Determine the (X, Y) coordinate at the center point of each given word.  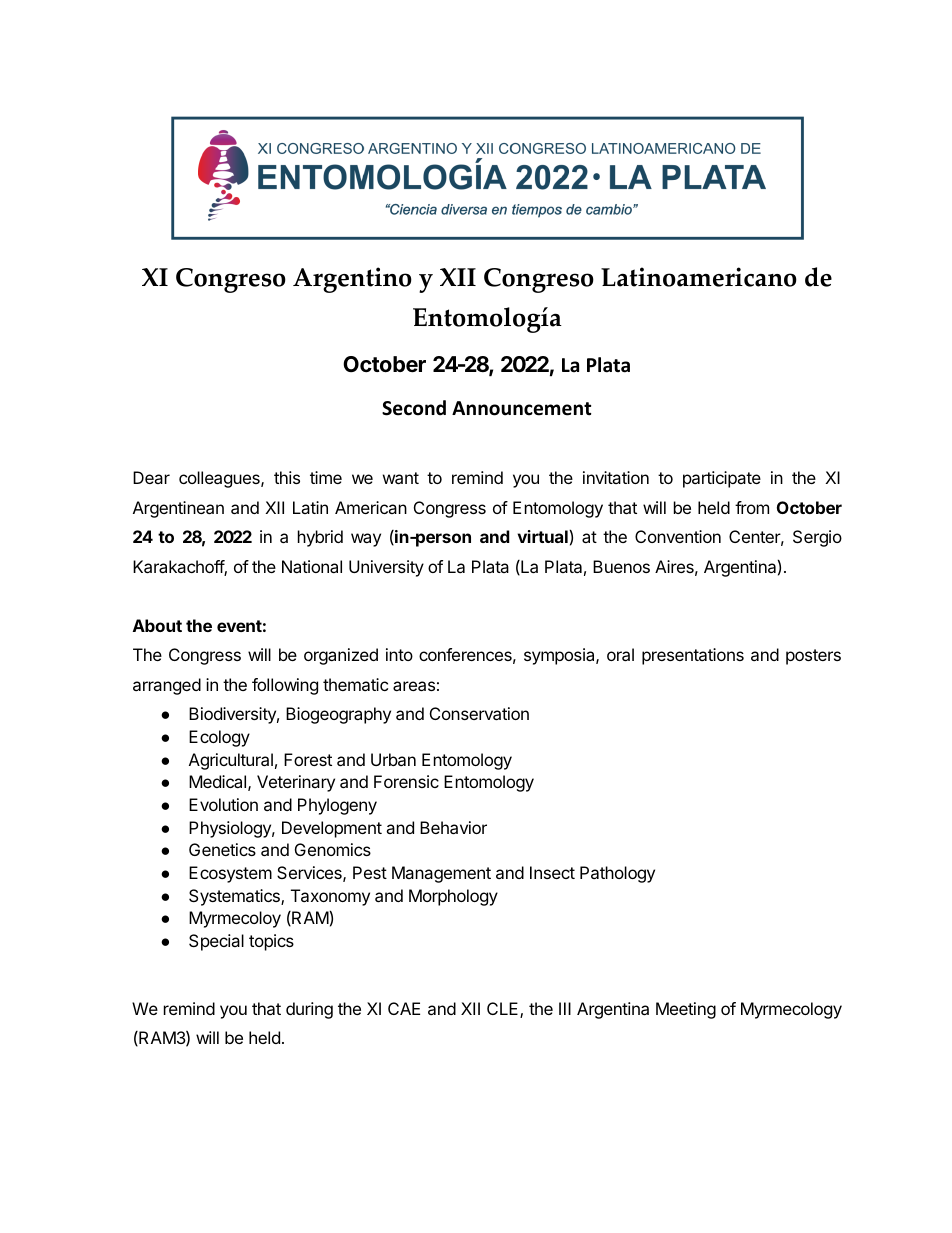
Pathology (617, 874)
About (157, 625)
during (309, 1010)
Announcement (521, 408)
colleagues (220, 479)
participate (722, 479)
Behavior (453, 827)
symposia (560, 656)
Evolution (223, 804)
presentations (693, 656)
